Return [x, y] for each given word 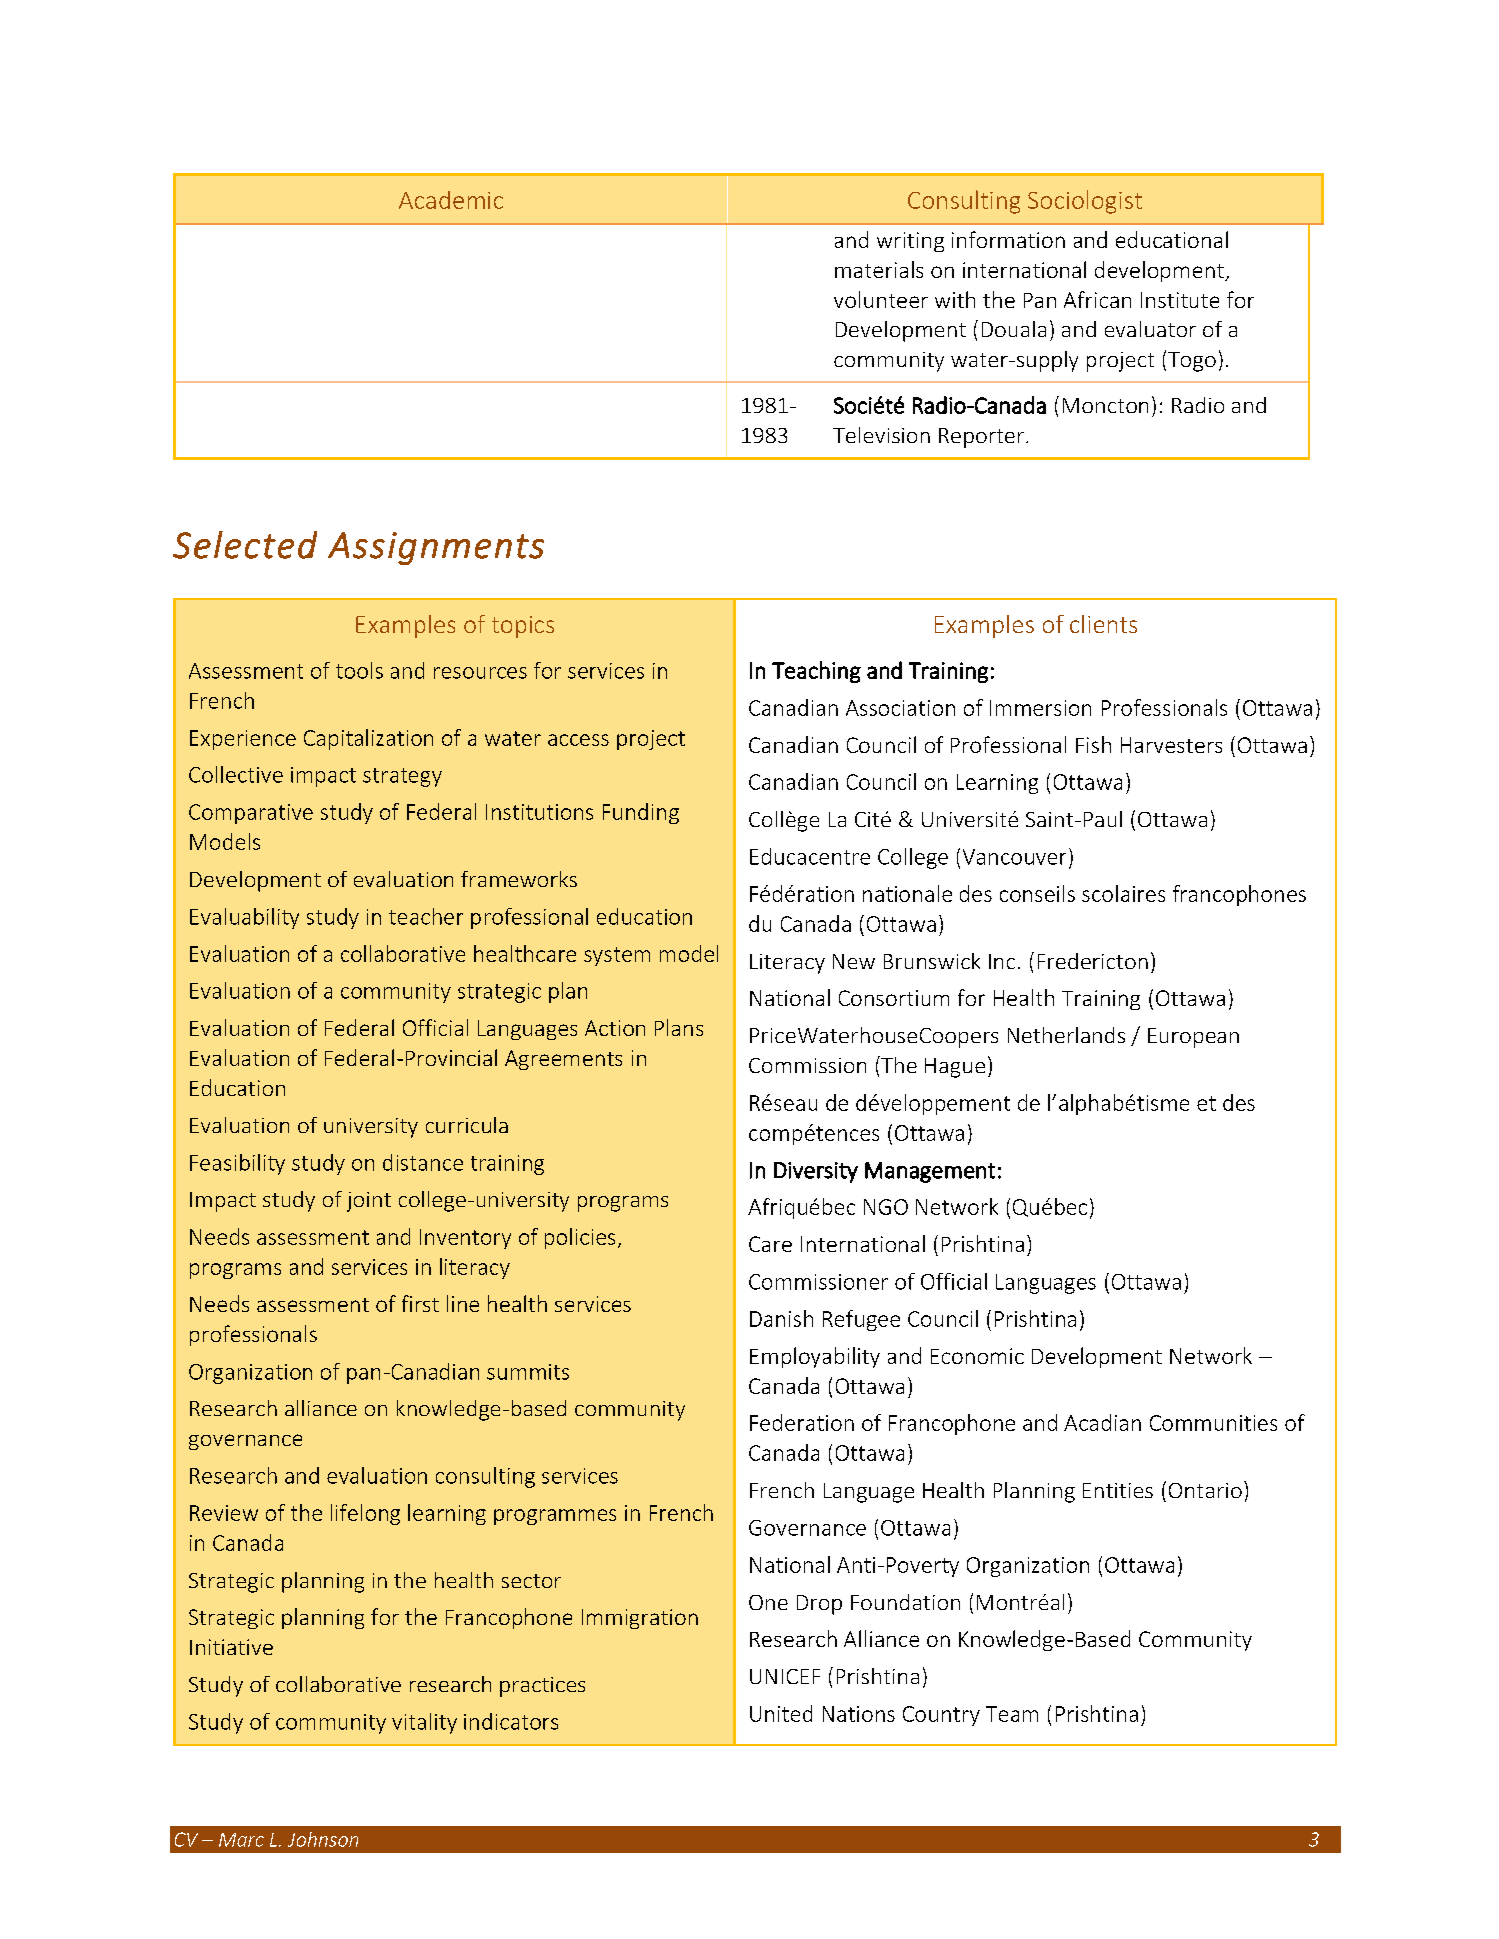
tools [359, 670]
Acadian [1102, 1422]
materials [879, 269]
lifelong [365, 1514]
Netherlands [1066, 1035]
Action [615, 1028]
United [781, 1713]
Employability [815, 1357]
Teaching [816, 672]
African [1097, 299]
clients [1103, 624]
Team [1012, 1714]
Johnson [323, 1839]
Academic [451, 200]
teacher [426, 916]
